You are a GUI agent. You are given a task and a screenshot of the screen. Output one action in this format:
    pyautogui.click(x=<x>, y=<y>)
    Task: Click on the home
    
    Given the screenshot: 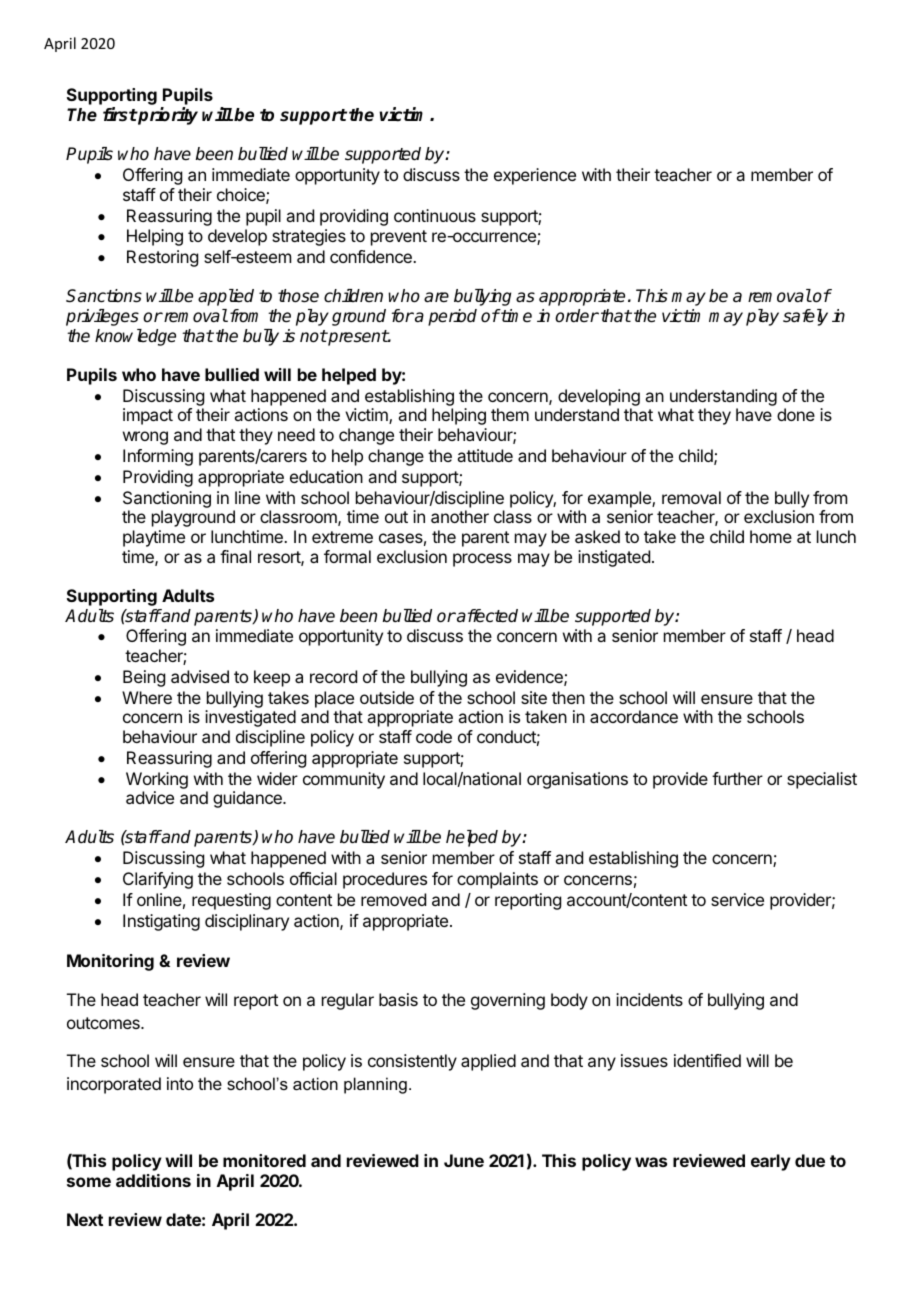 What is the action you would take?
    pyautogui.click(x=771, y=536)
